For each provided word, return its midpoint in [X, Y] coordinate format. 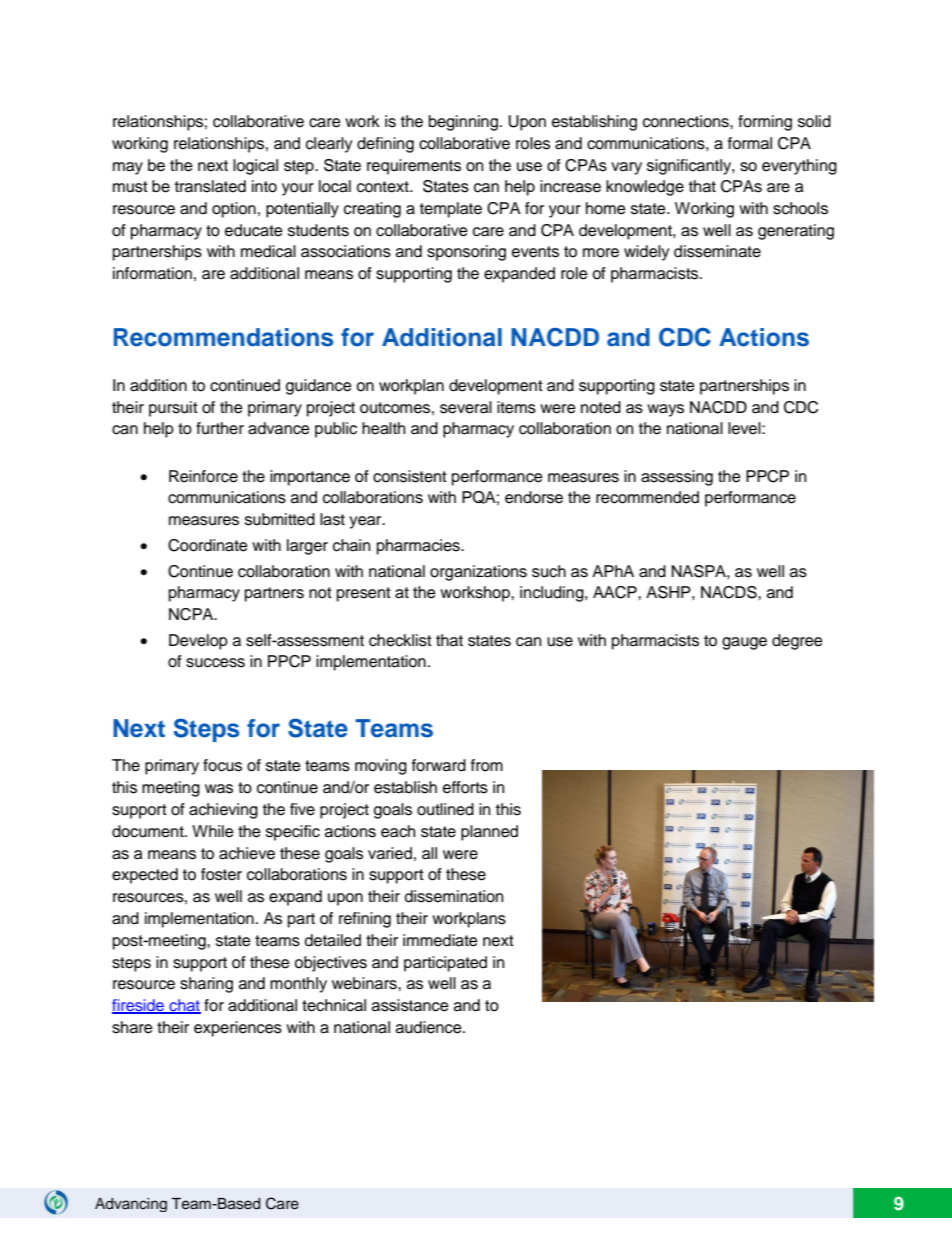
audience [430, 1027]
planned [489, 833]
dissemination [454, 896]
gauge [744, 643]
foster [221, 874]
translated [210, 186]
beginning [463, 123]
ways [665, 410]
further [220, 428]
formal [750, 143]
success [215, 663]
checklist [400, 640]
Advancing [131, 1205]
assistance [410, 1005]
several [466, 407]
